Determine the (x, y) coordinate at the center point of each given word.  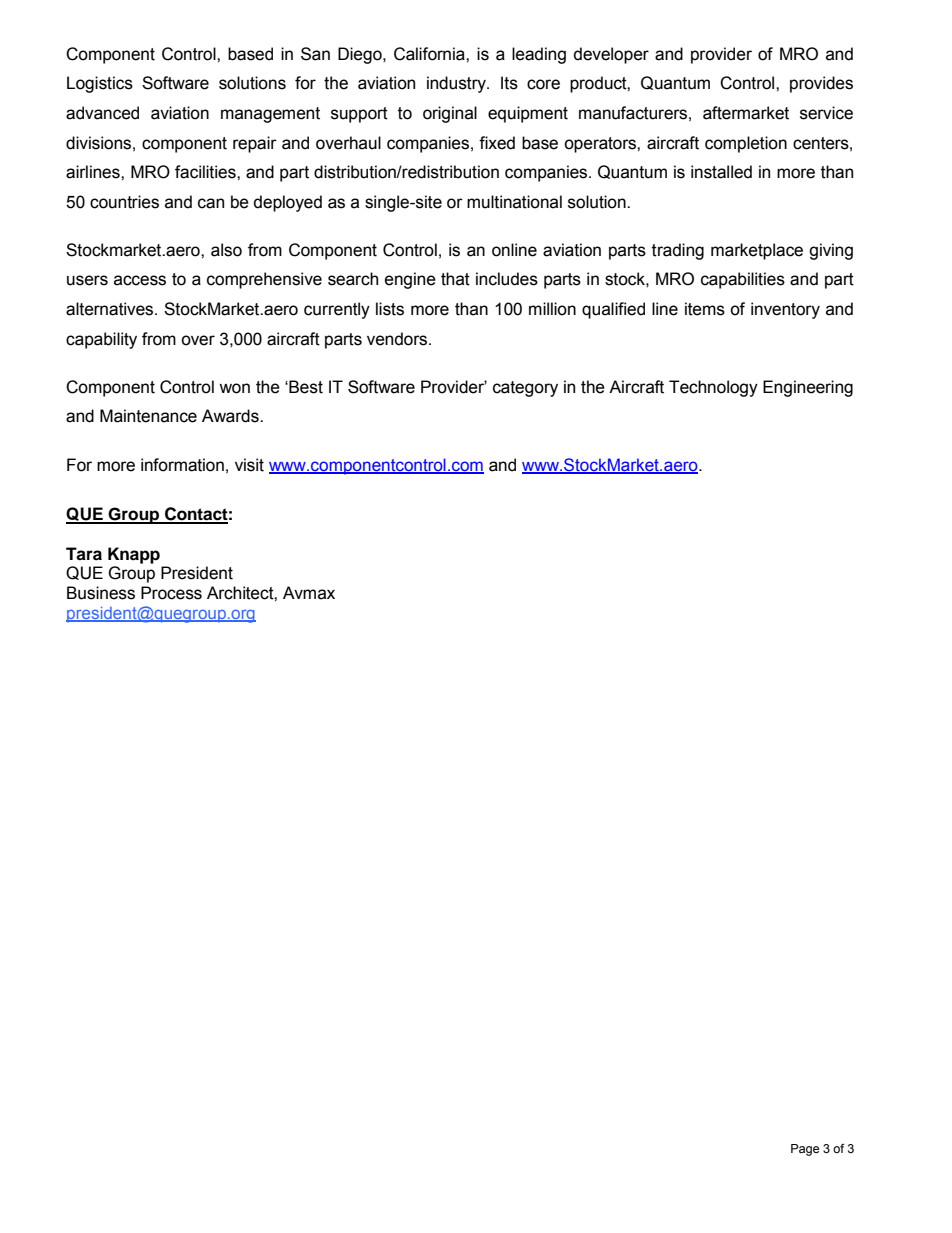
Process (171, 593)
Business (101, 593)
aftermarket (746, 113)
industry (457, 84)
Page (805, 1150)
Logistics (100, 84)
